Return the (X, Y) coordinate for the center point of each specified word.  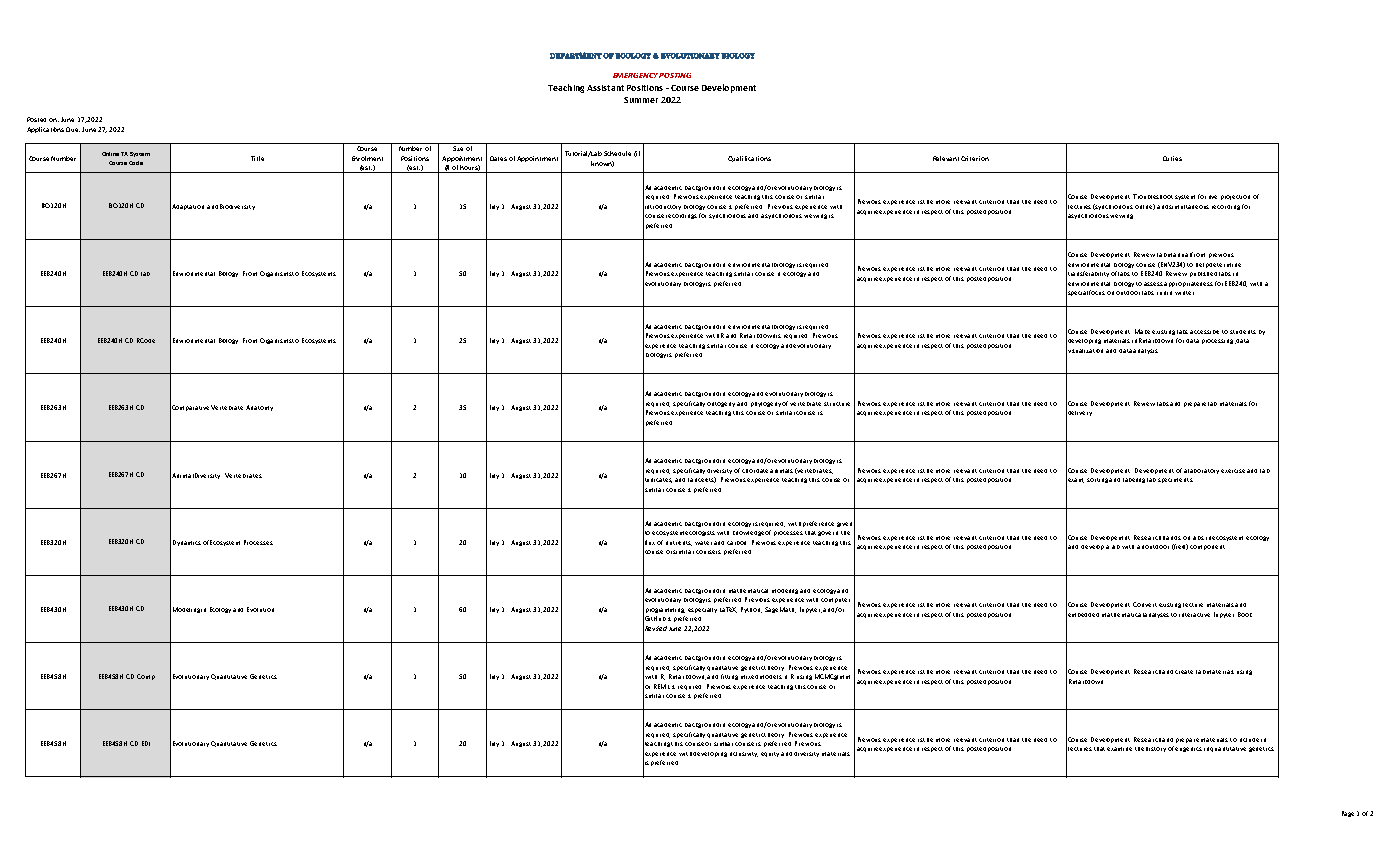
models (771, 677)
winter (1184, 293)
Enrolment (367, 158)
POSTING (675, 75)
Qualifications (749, 159)
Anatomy (259, 408)
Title (257, 158)
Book (1245, 614)
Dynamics (187, 543)
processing (1219, 341)
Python (751, 610)
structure (837, 404)
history (1156, 749)
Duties (1172, 158)
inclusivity (744, 754)
